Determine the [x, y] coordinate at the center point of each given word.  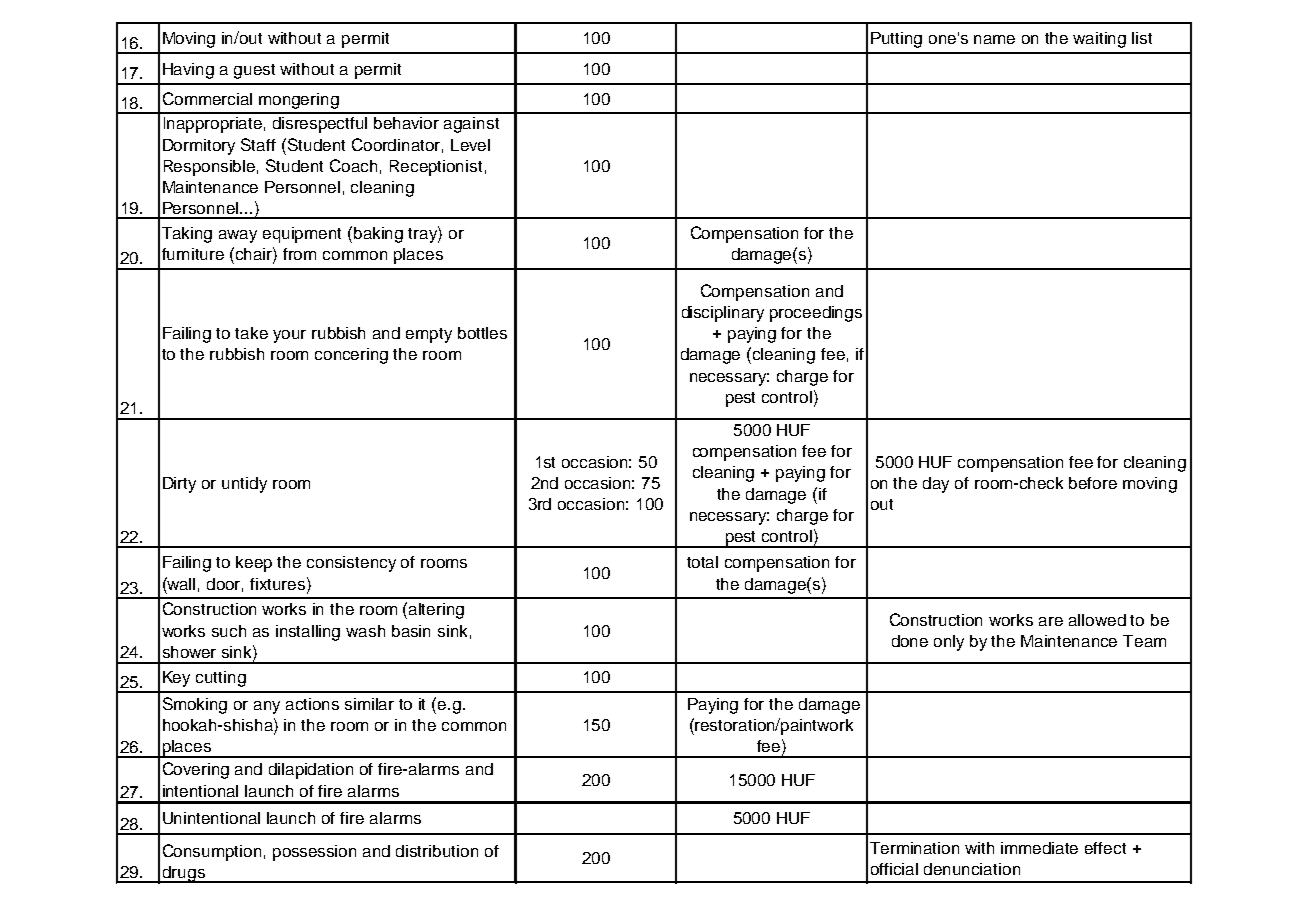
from [299, 254]
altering [436, 611]
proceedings [816, 314]
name [994, 39]
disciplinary [723, 314]
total [702, 562]
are [1051, 621]
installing [308, 633]
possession [314, 853]
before [1093, 483]
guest [254, 71]
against [471, 125]
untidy [244, 485]
